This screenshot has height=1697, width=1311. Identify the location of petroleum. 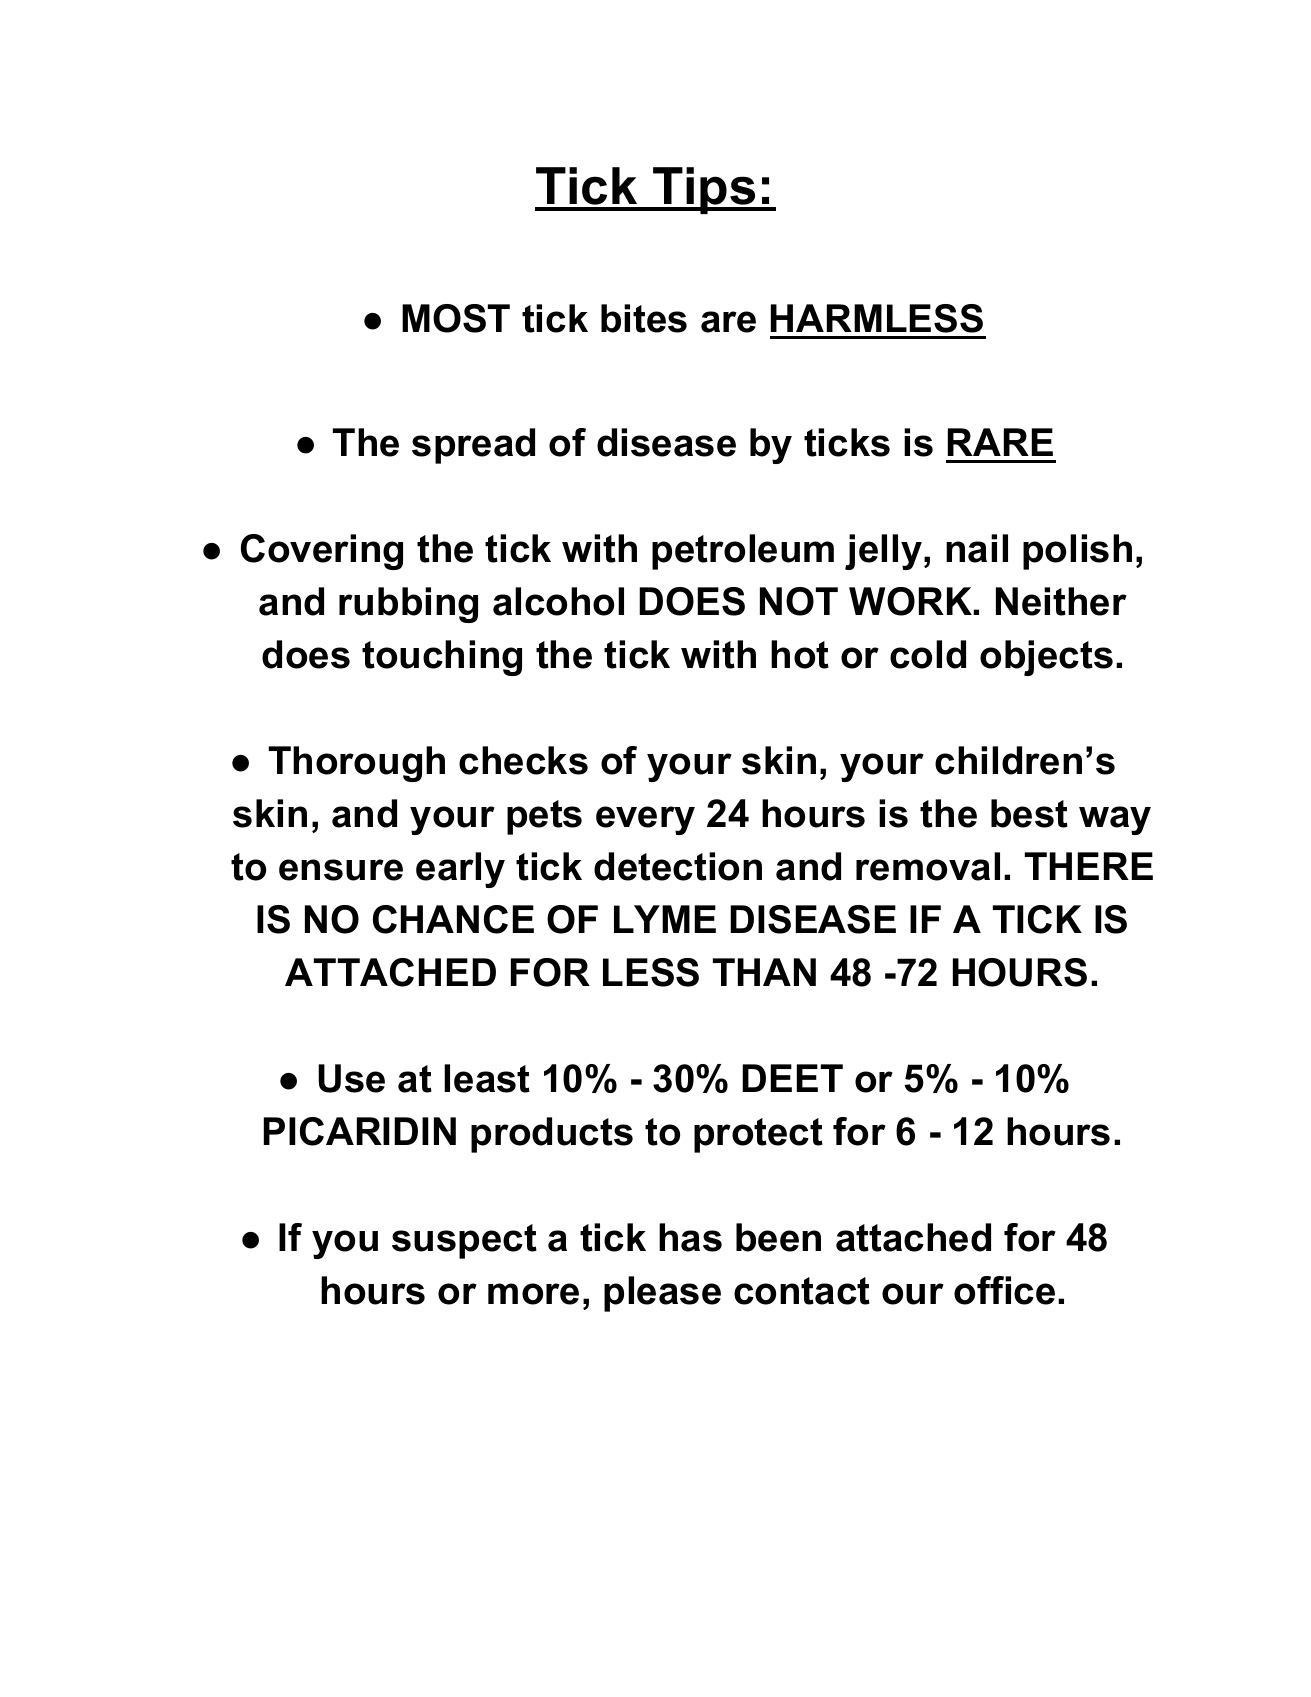
(743, 552).
